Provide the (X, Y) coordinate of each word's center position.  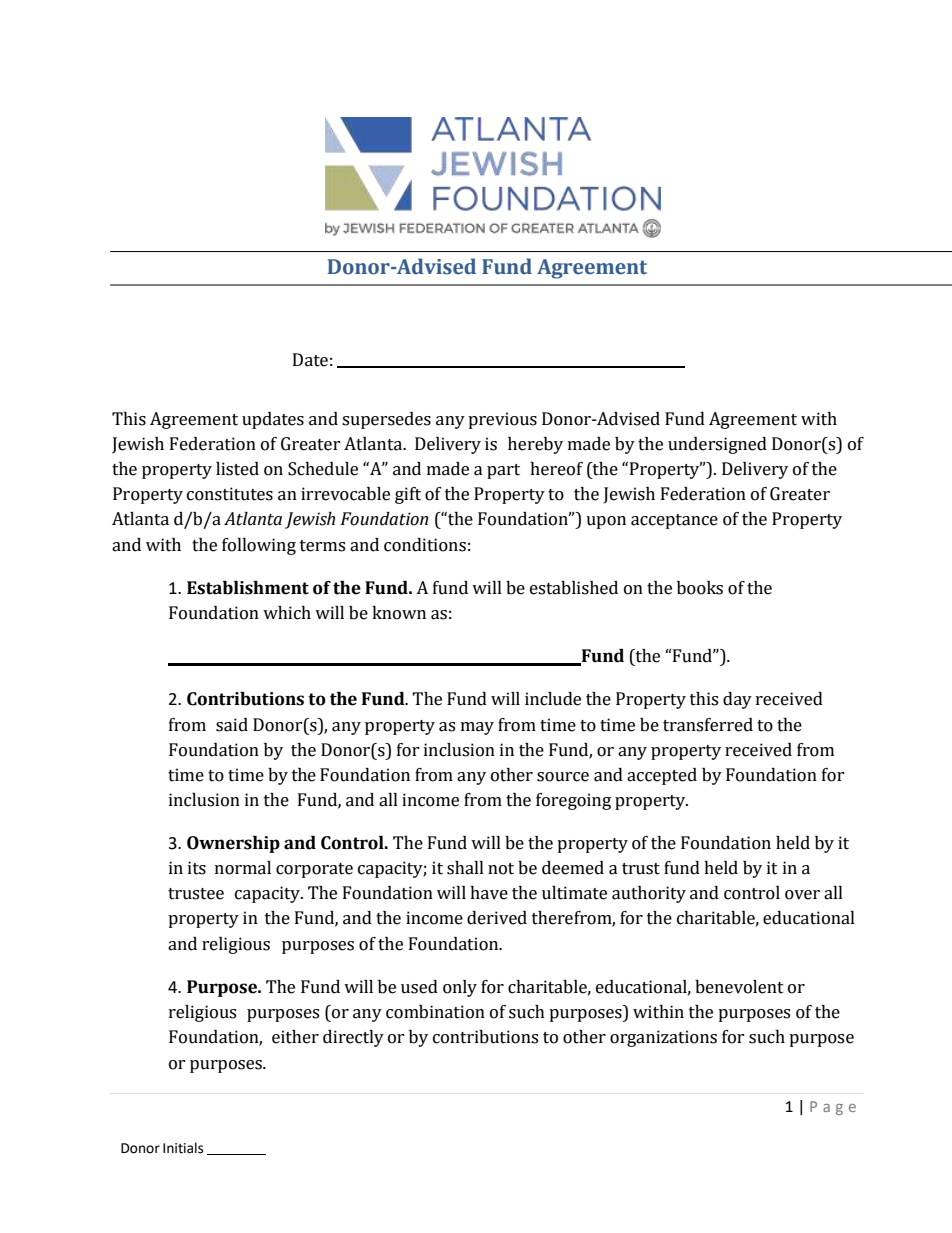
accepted (662, 776)
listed (237, 469)
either (295, 1037)
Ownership (233, 844)
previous (502, 420)
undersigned (717, 445)
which (287, 613)
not (501, 869)
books (700, 588)
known (399, 613)
